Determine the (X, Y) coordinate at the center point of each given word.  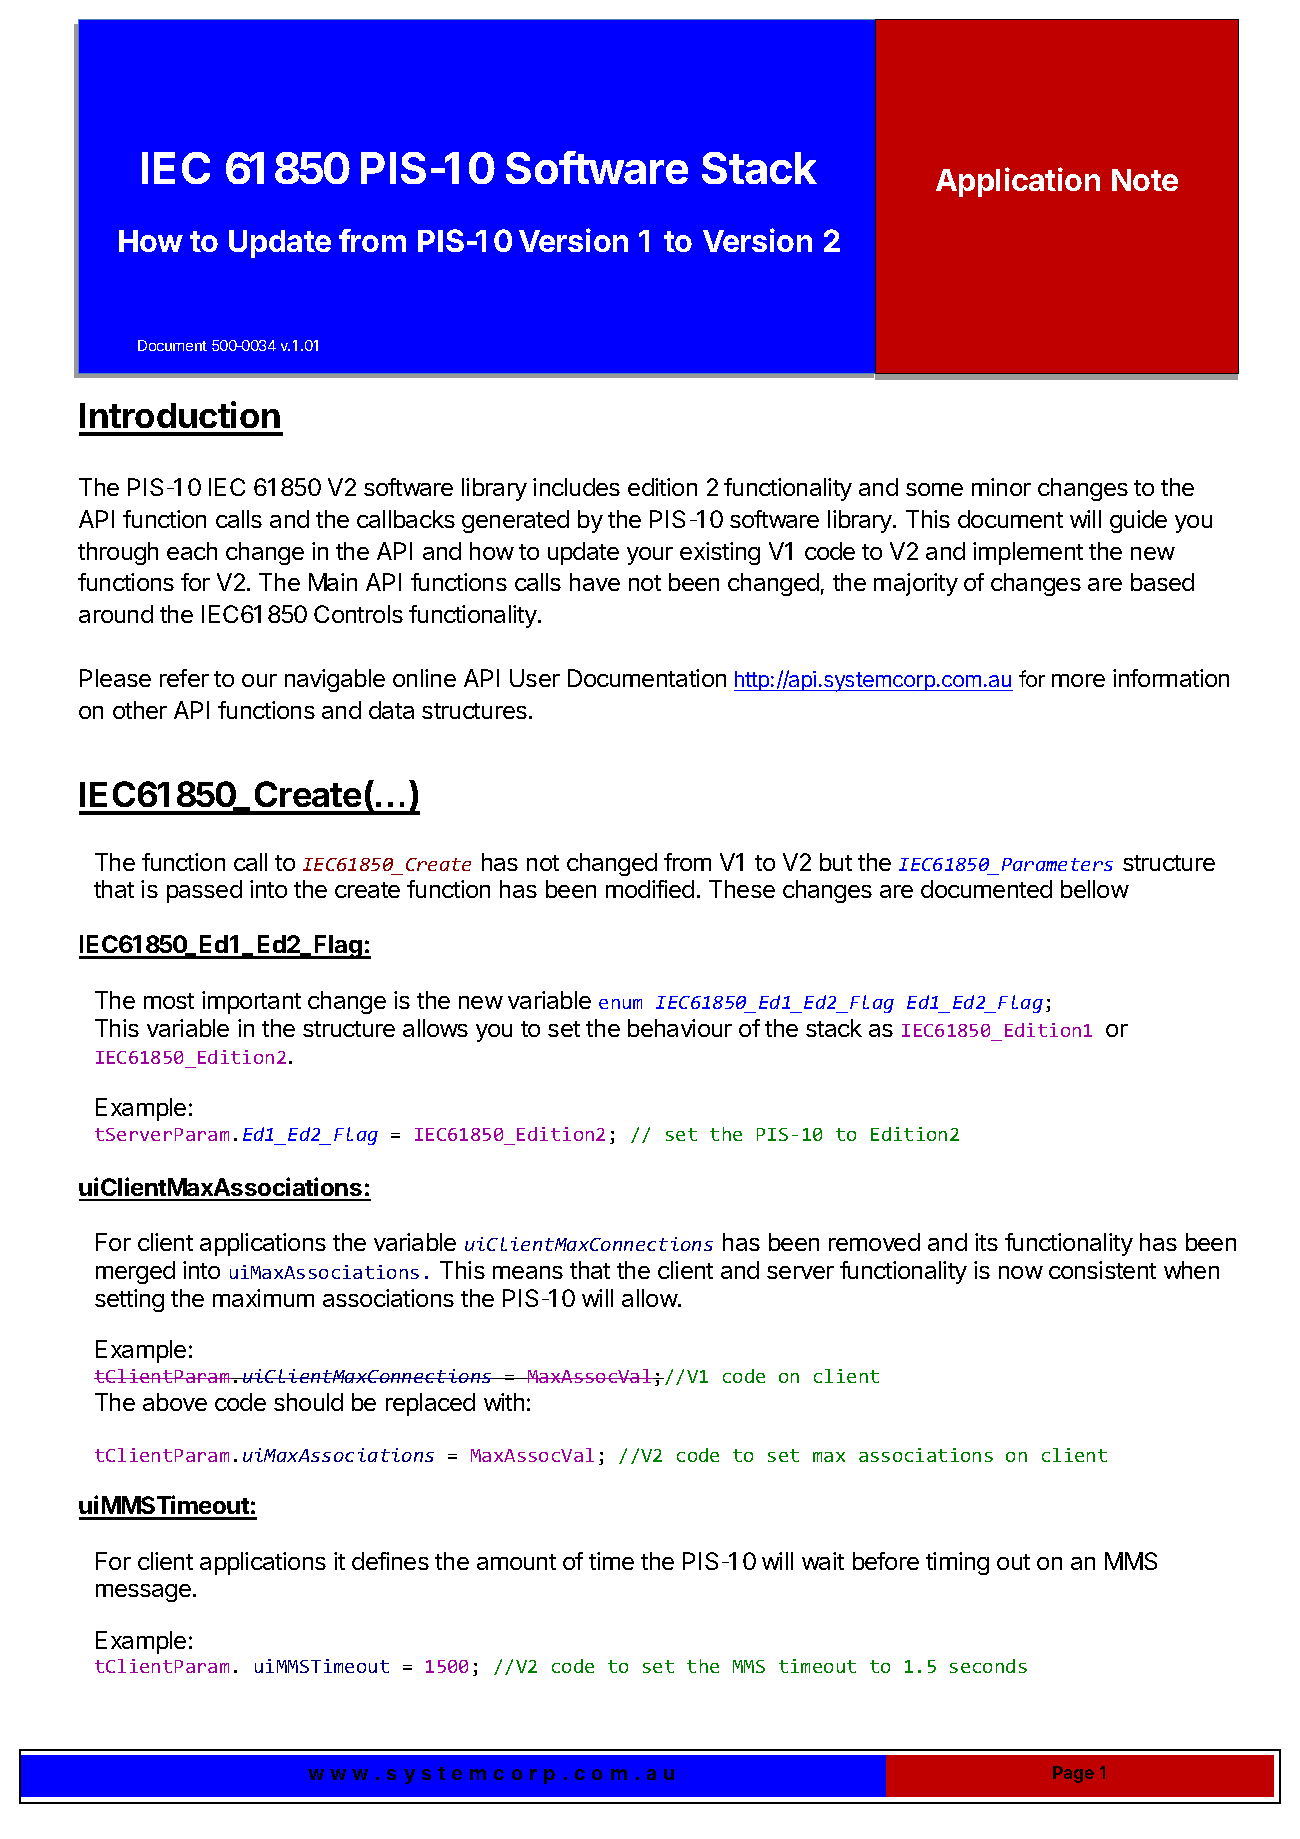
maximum (263, 1298)
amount (516, 1562)
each (192, 551)
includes (576, 487)
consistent (1102, 1270)
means (528, 1272)
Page (1073, 1774)
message (143, 1593)
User (535, 678)
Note (1145, 180)
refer (184, 678)
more (1078, 680)
